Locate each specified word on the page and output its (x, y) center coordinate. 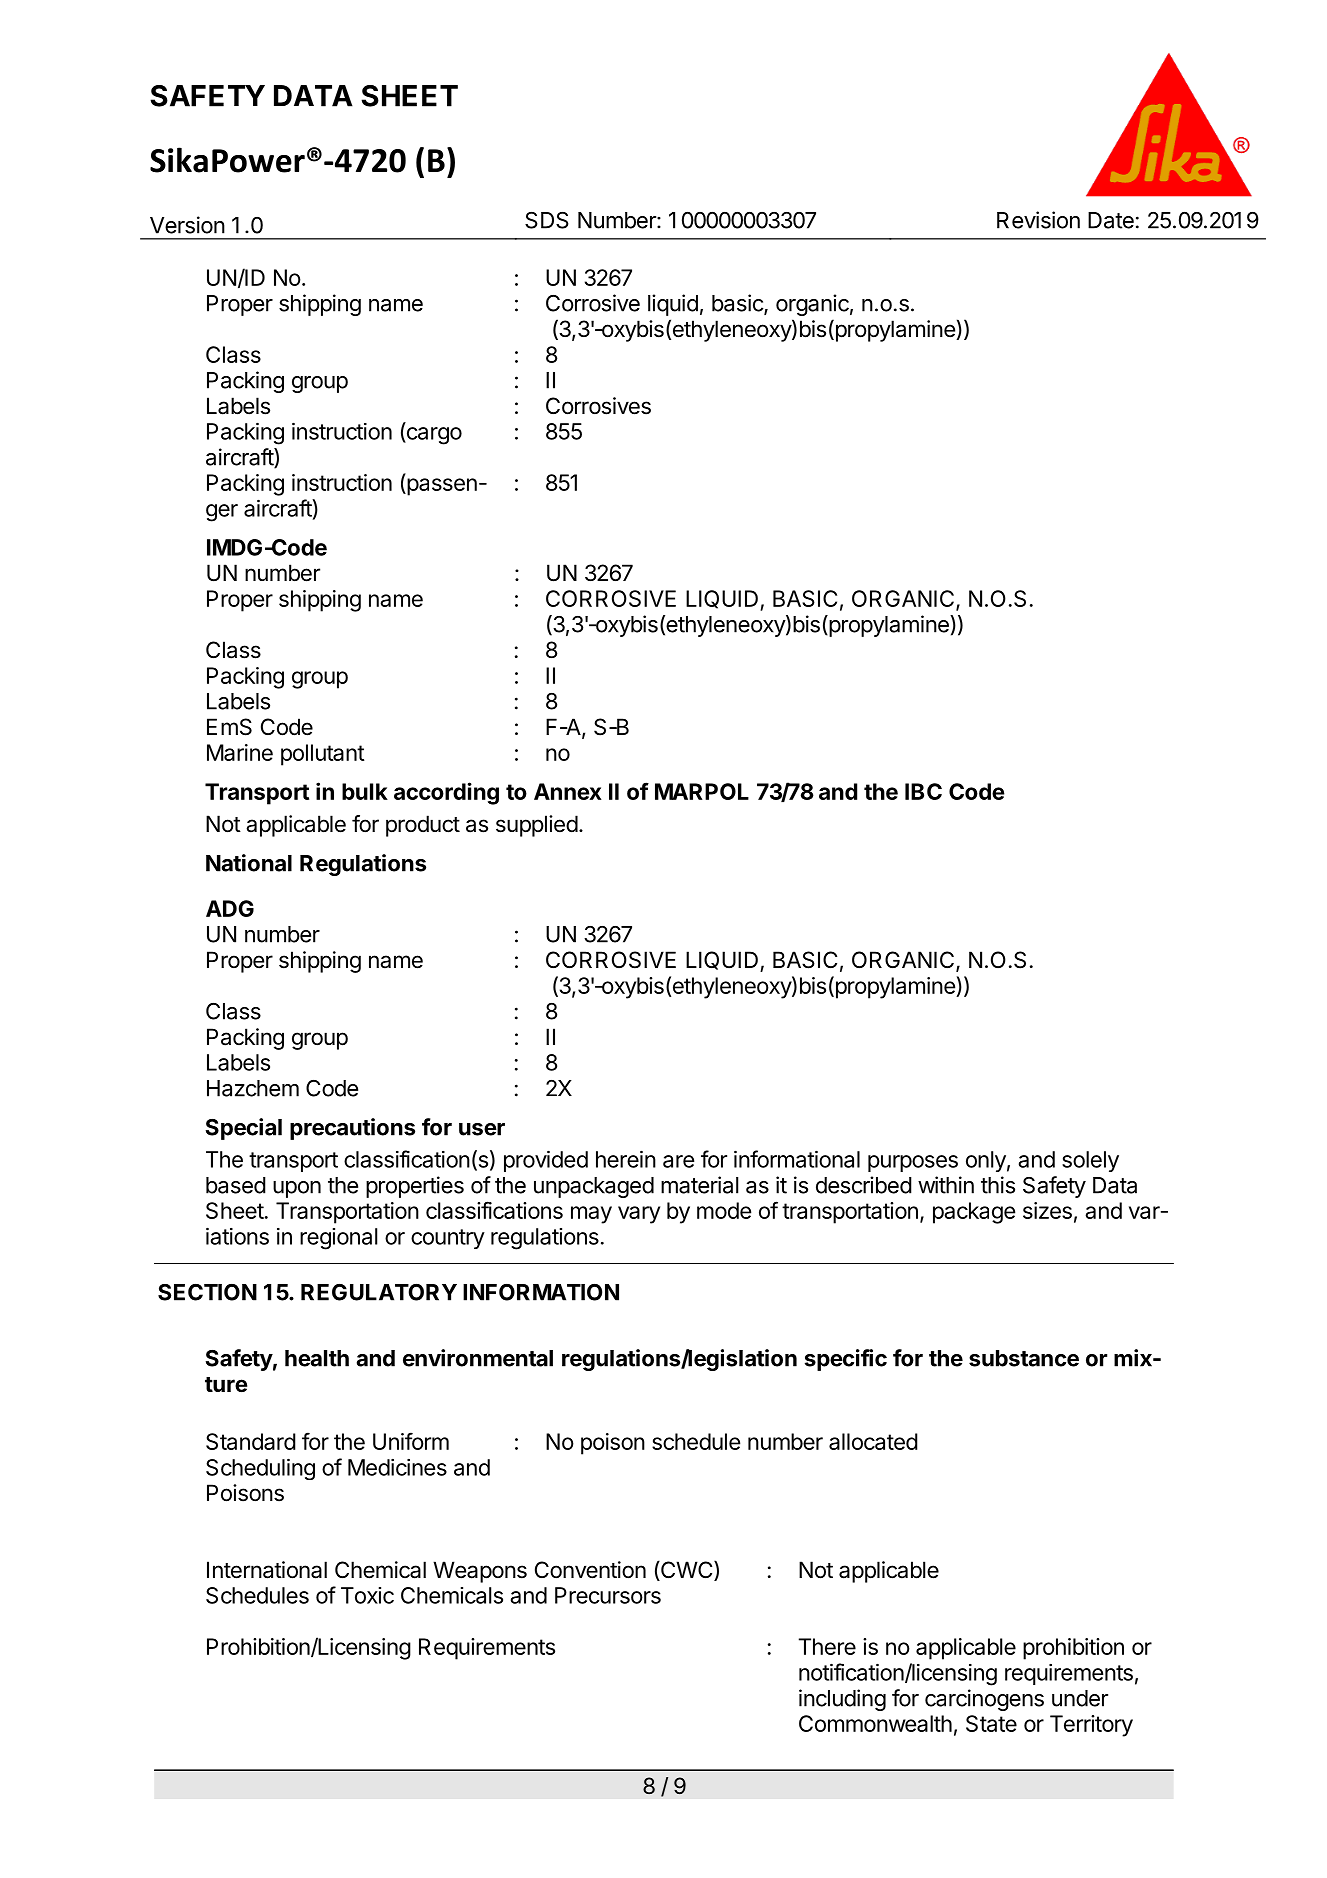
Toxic (367, 1595)
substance (1024, 1358)
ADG (230, 908)
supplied (537, 826)
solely (1090, 1161)
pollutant (323, 755)
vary (639, 1215)
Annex (568, 791)
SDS (547, 220)
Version (187, 225)
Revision (1038, 220)
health (317, 1358)
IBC (923, 791)
